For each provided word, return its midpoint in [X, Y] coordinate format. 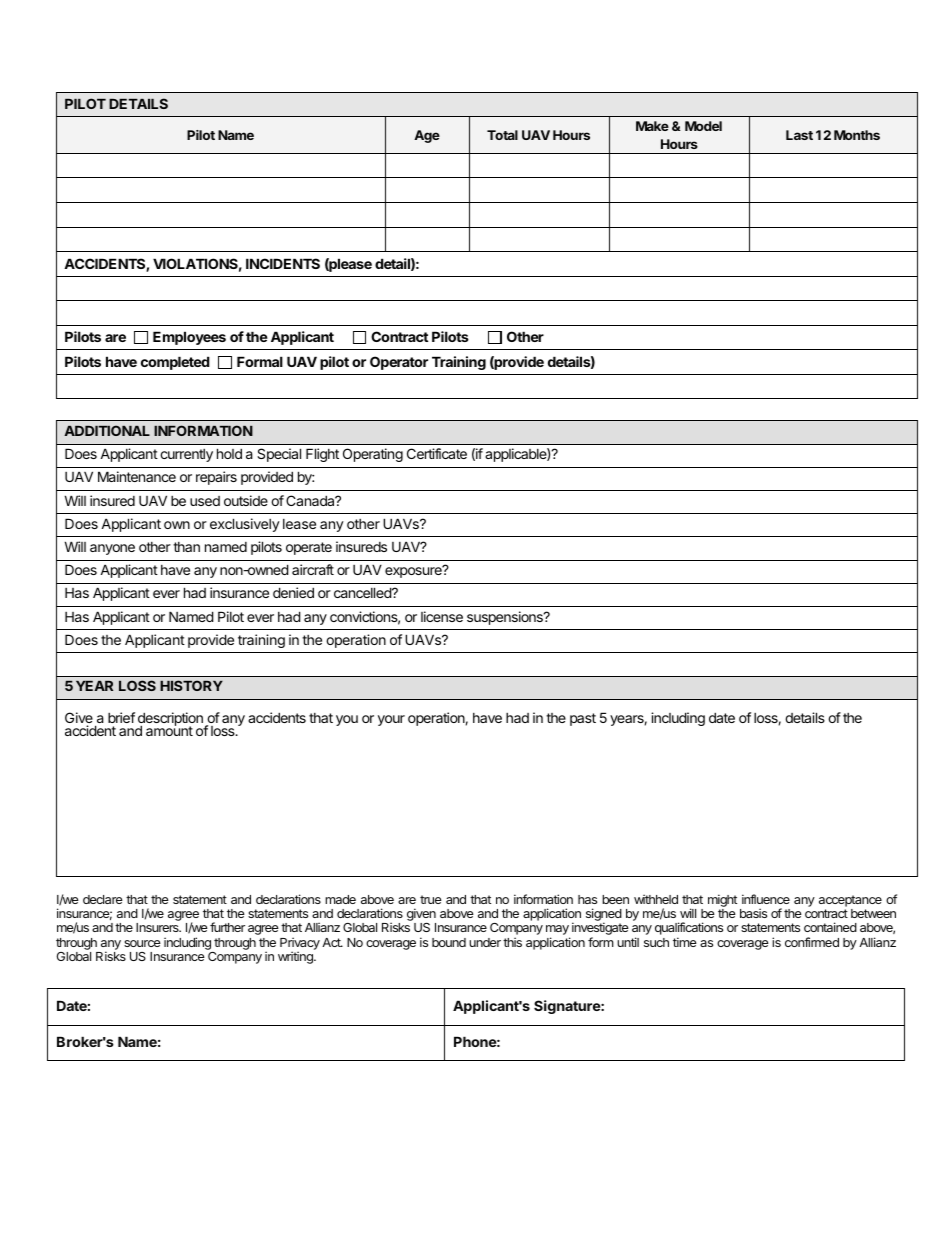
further [227, 927]
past [583, 719]
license [442, 616]
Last [799, 135]
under [485, 942]
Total [502, 135]
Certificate [437, 453]
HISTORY [191, 685]
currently [186, 455]
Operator [399, 363]
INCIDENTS [283, 263]
